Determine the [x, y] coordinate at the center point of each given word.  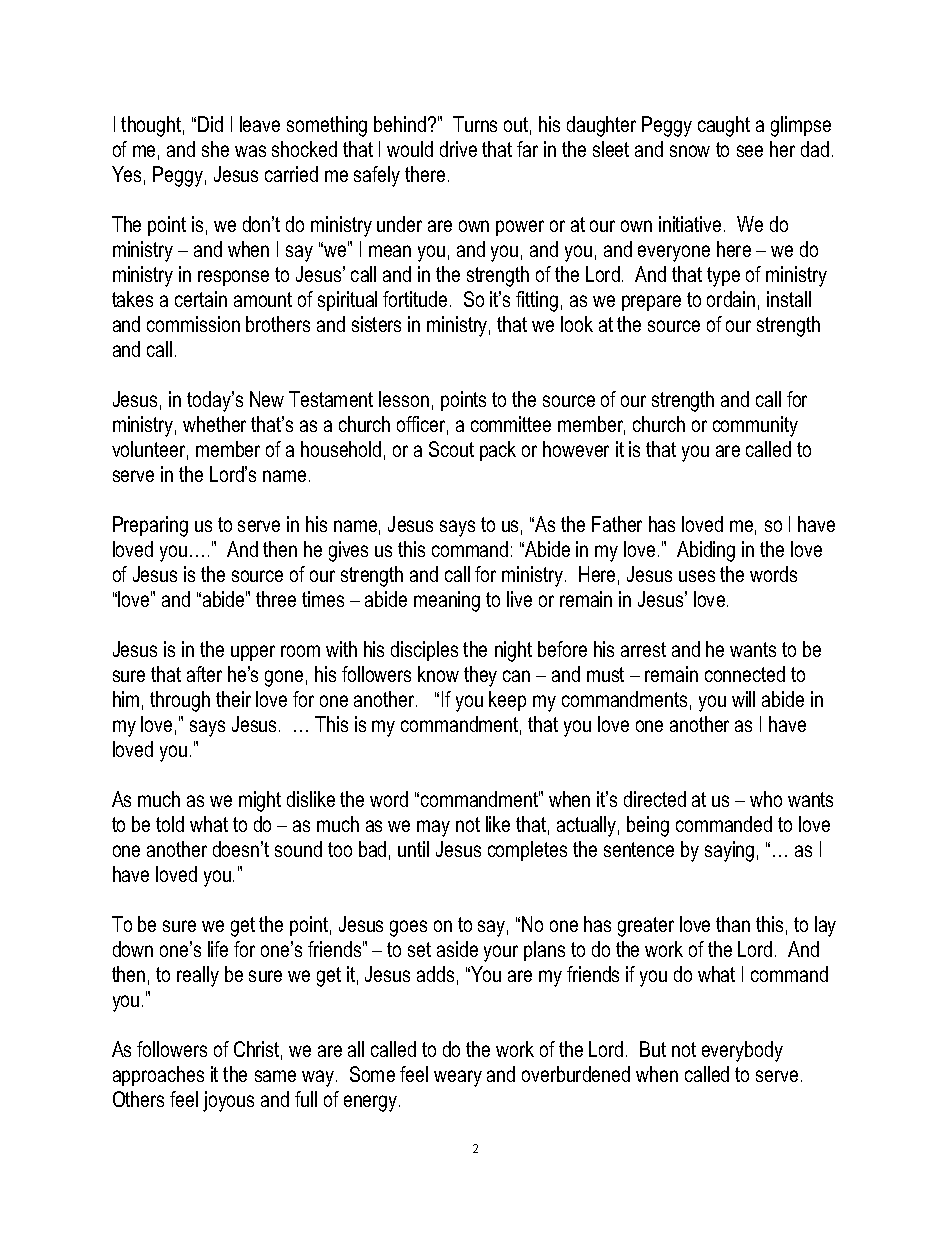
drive [458, 149]
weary [458, 1078]
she [215, 149]
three [276, 599]
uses [697, 576]
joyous [228, 1101]
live [519, 599]
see [750, 151]
